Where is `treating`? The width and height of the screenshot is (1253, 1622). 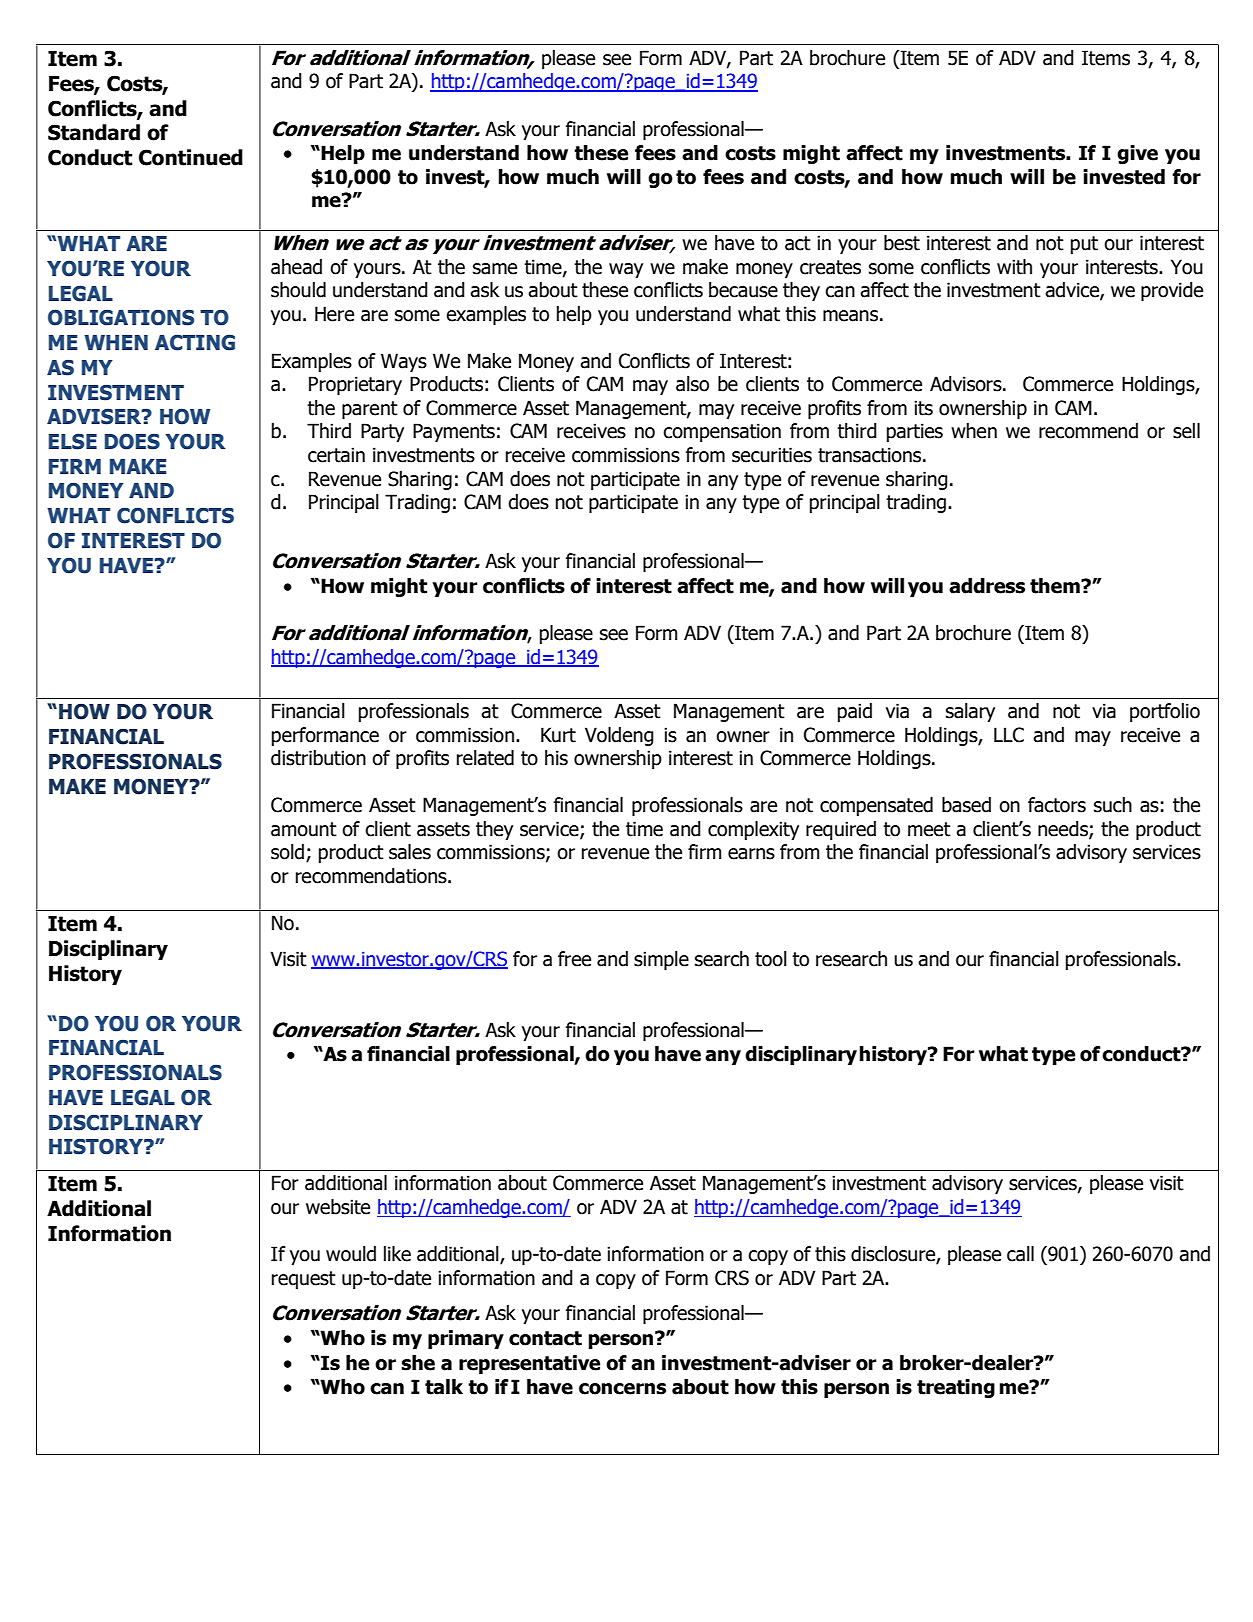 treating is located at coordinates (956, 1388).
